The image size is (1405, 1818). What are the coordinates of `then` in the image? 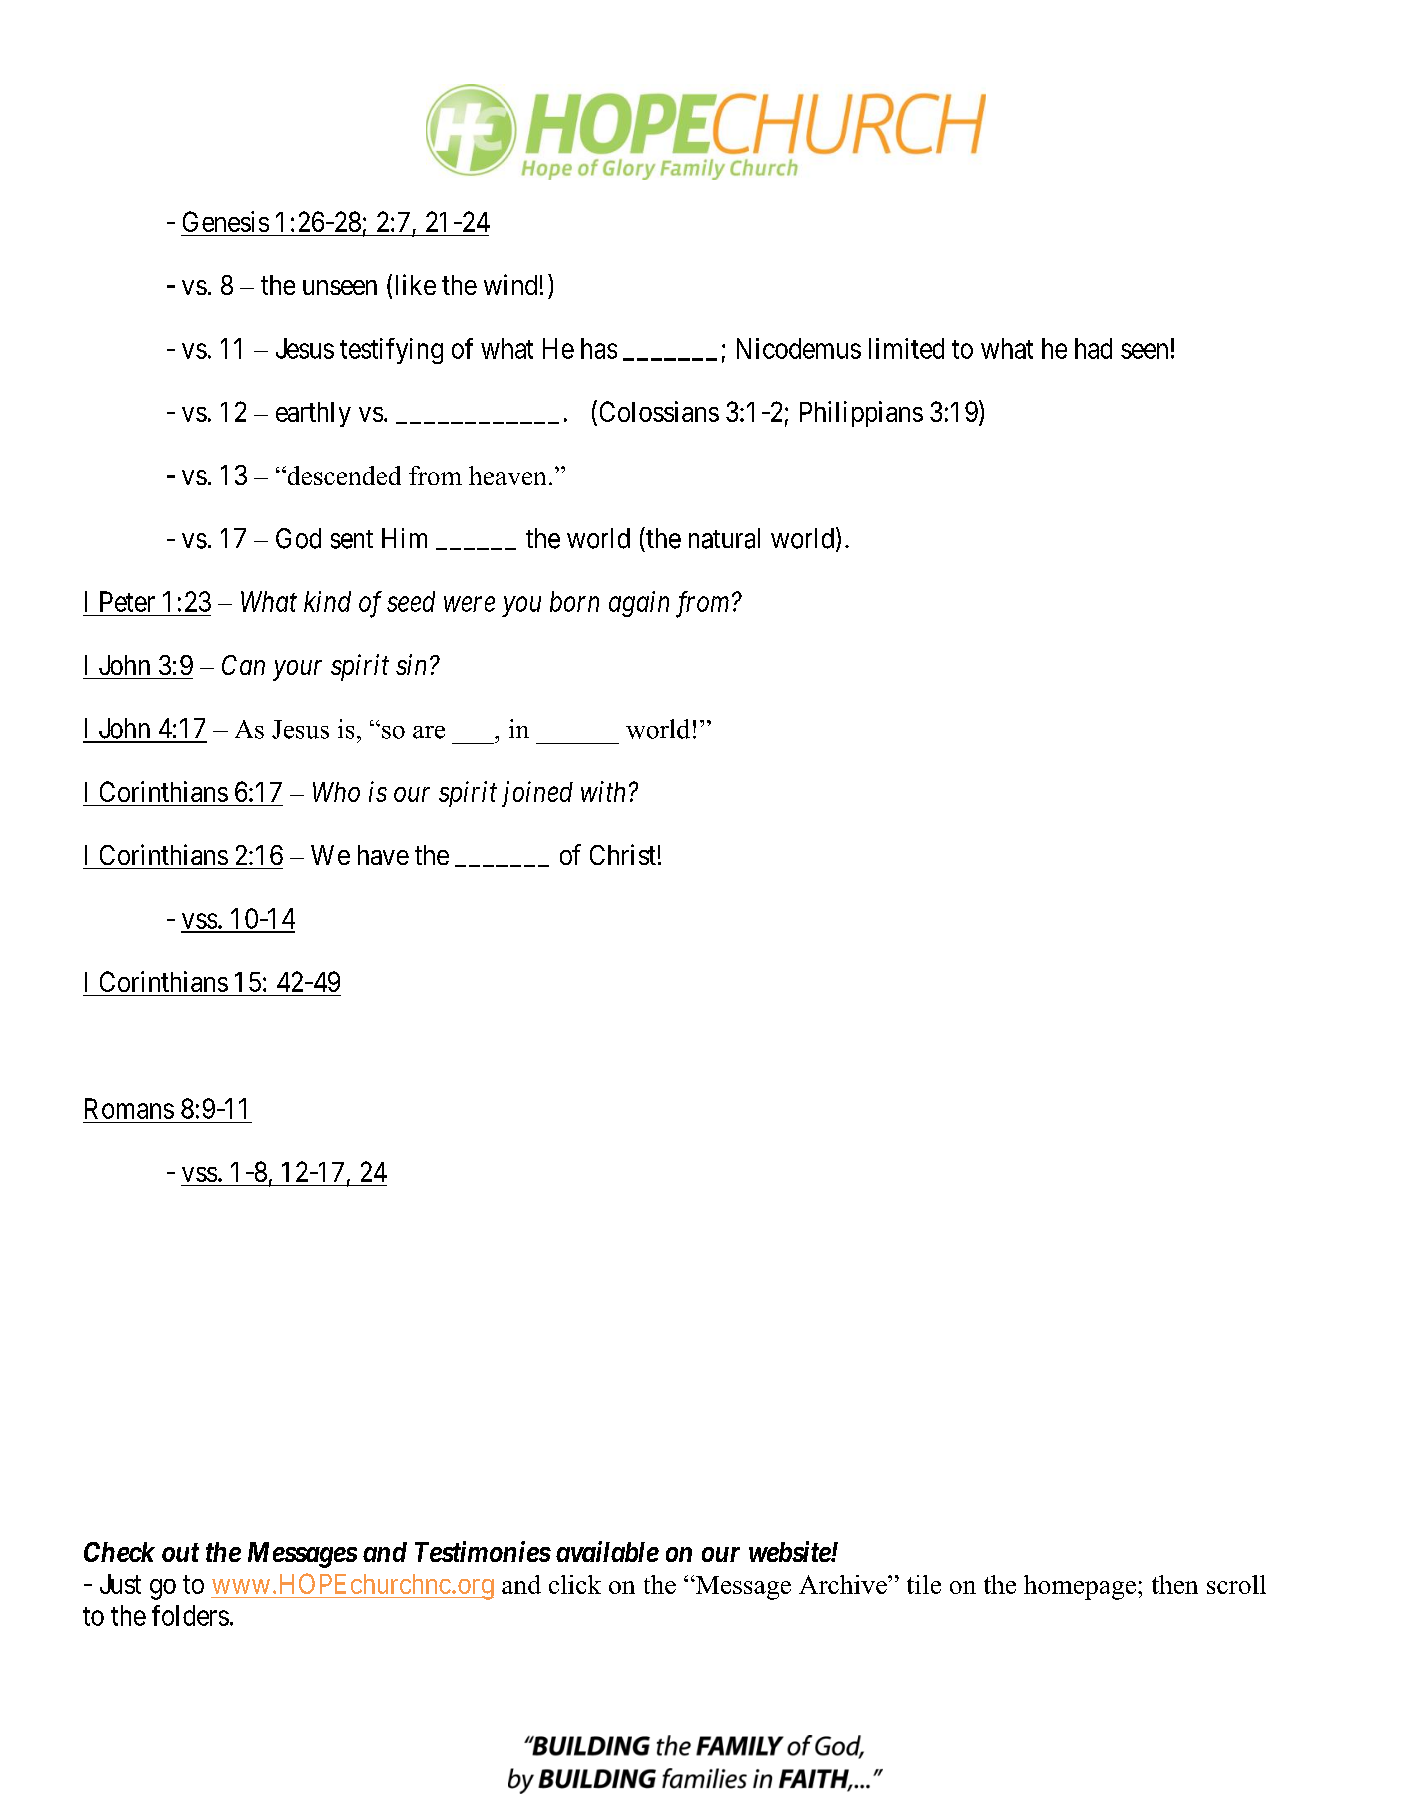 It's located at (1175, 1584).
